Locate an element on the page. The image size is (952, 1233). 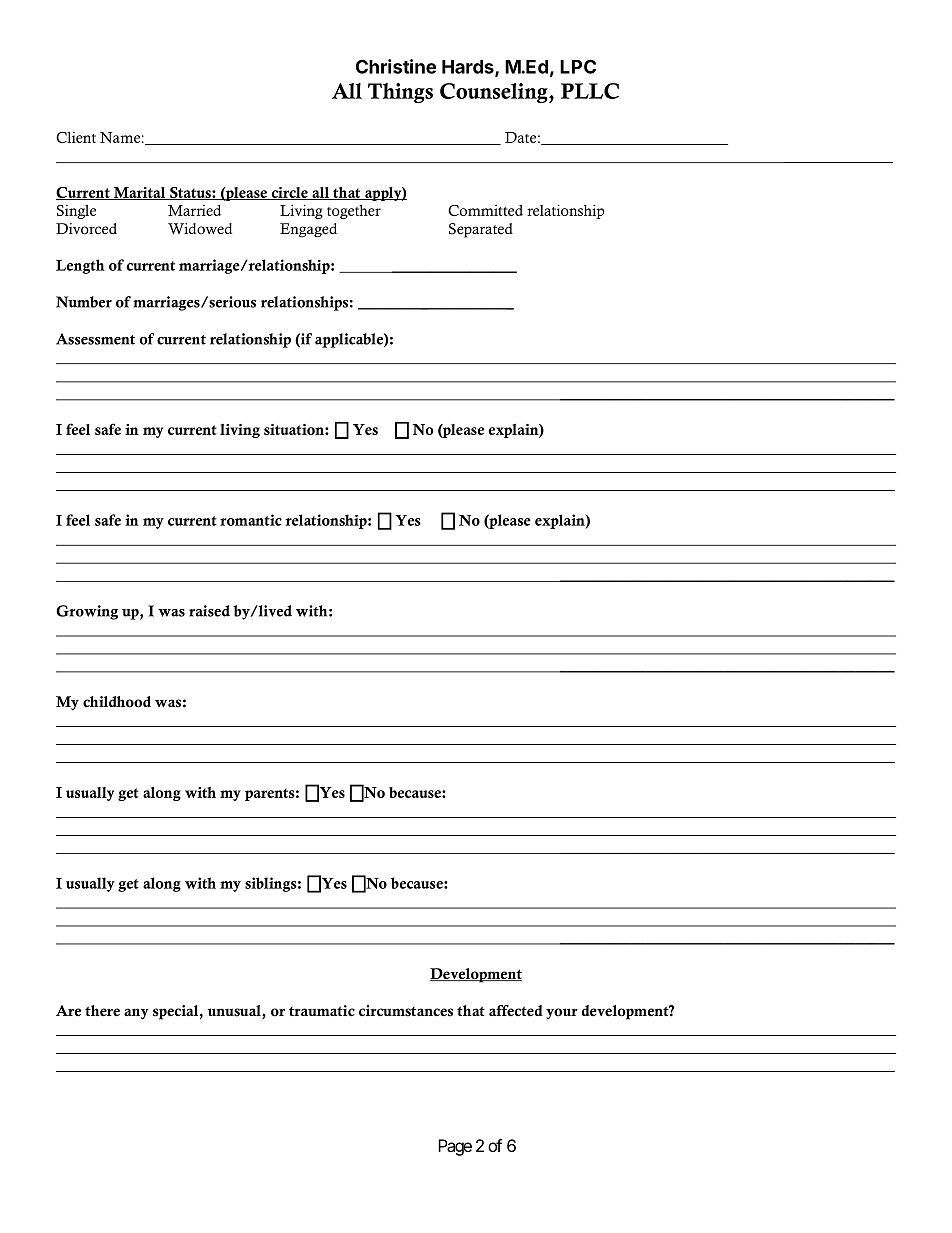
traumatic is located at coordinates (322, 1011).
